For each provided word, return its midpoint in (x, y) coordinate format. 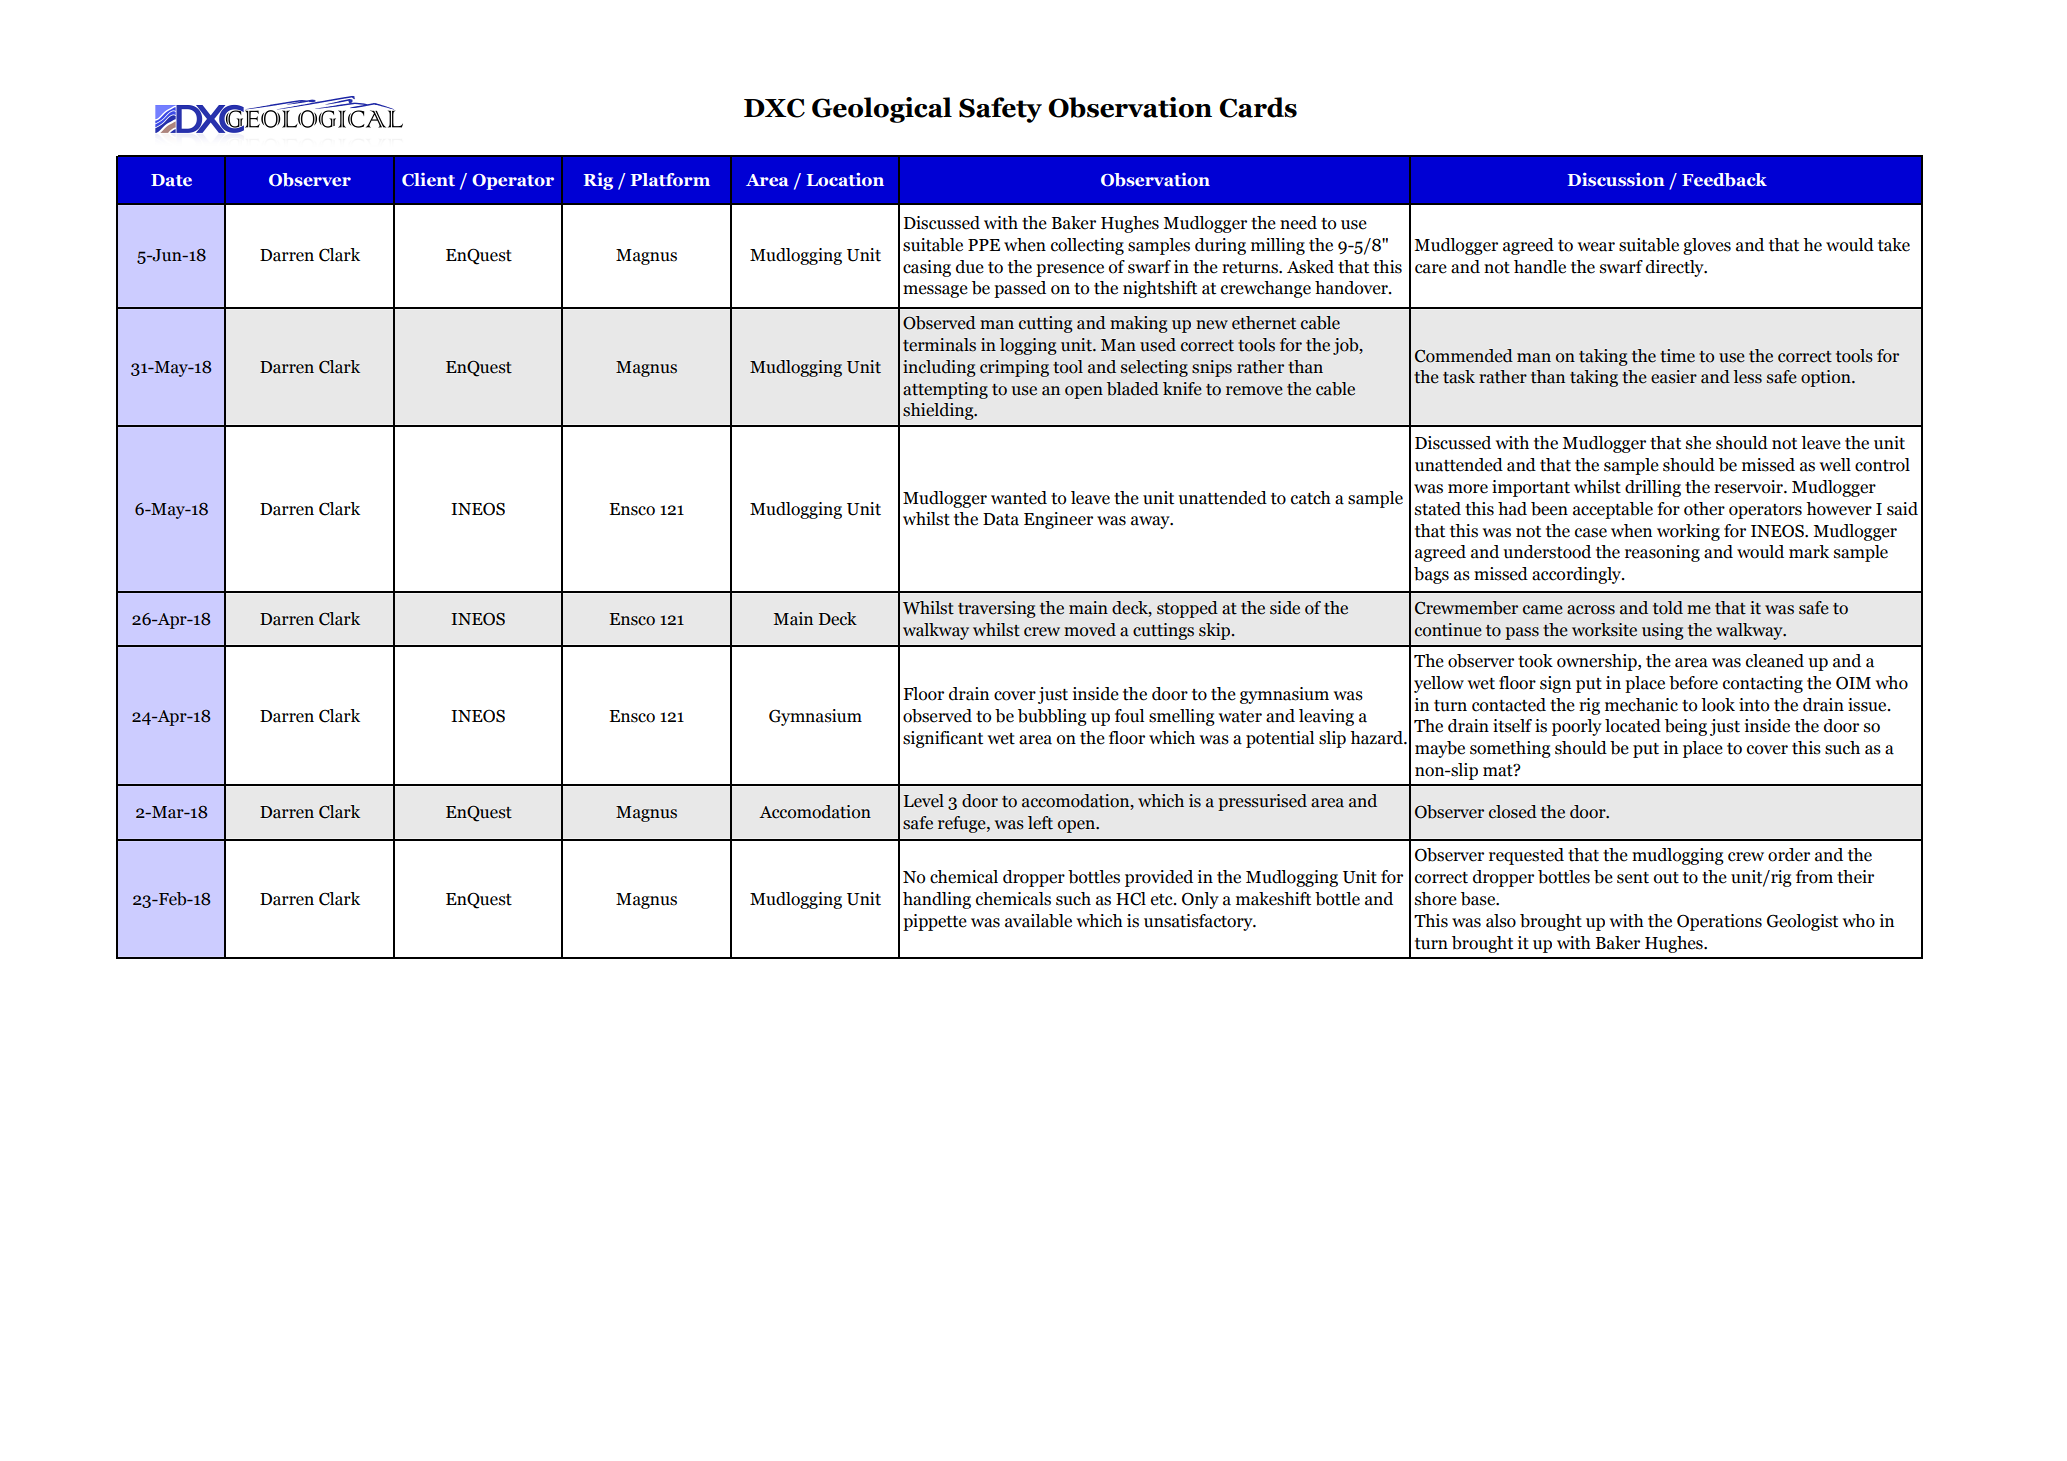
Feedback (1724, 180)
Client (428, 180)
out (1666, 878)
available (1038, 921)
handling (937, 900)
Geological (882, 110)
